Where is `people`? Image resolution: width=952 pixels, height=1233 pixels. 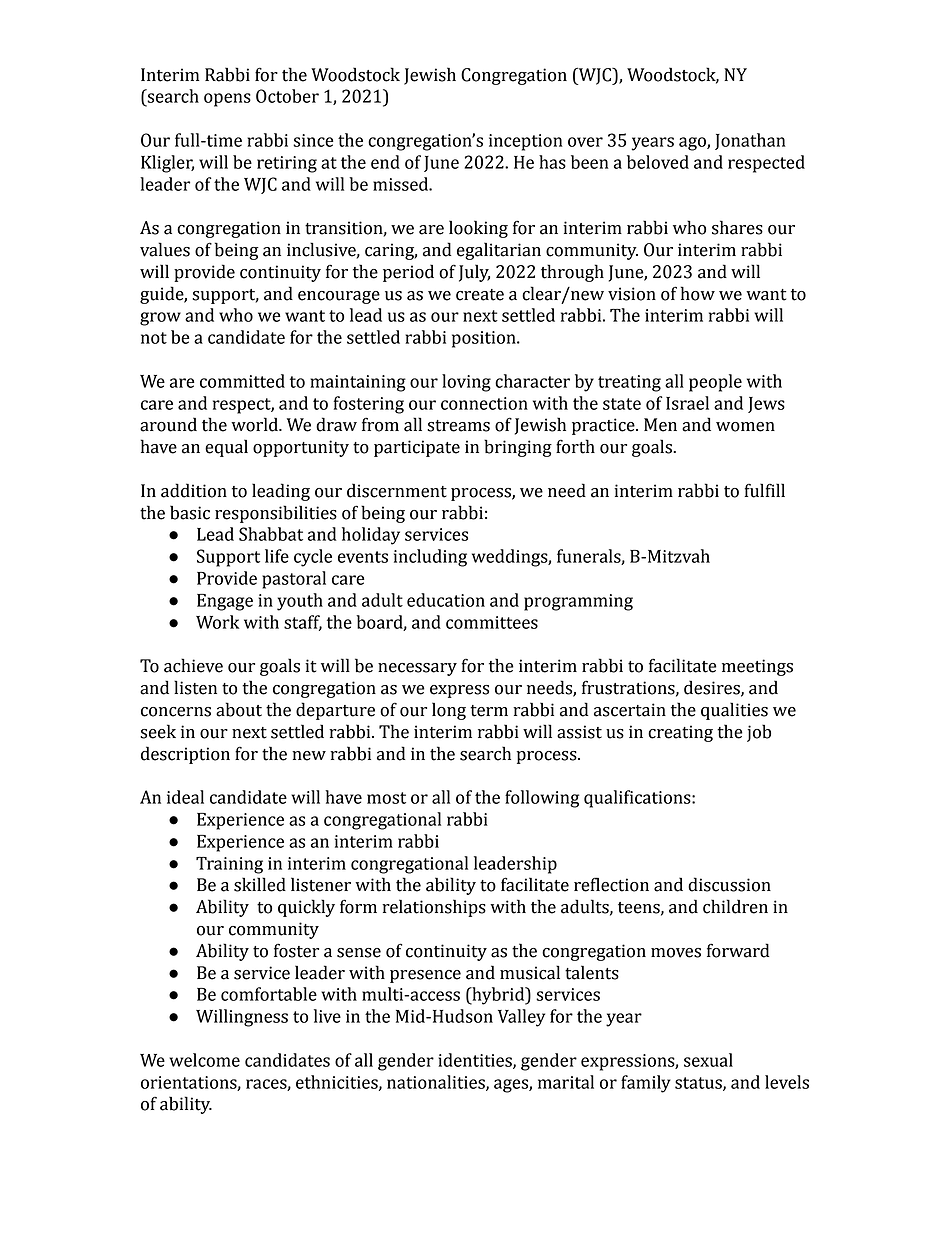 people is located at coordinates (715, 383).
